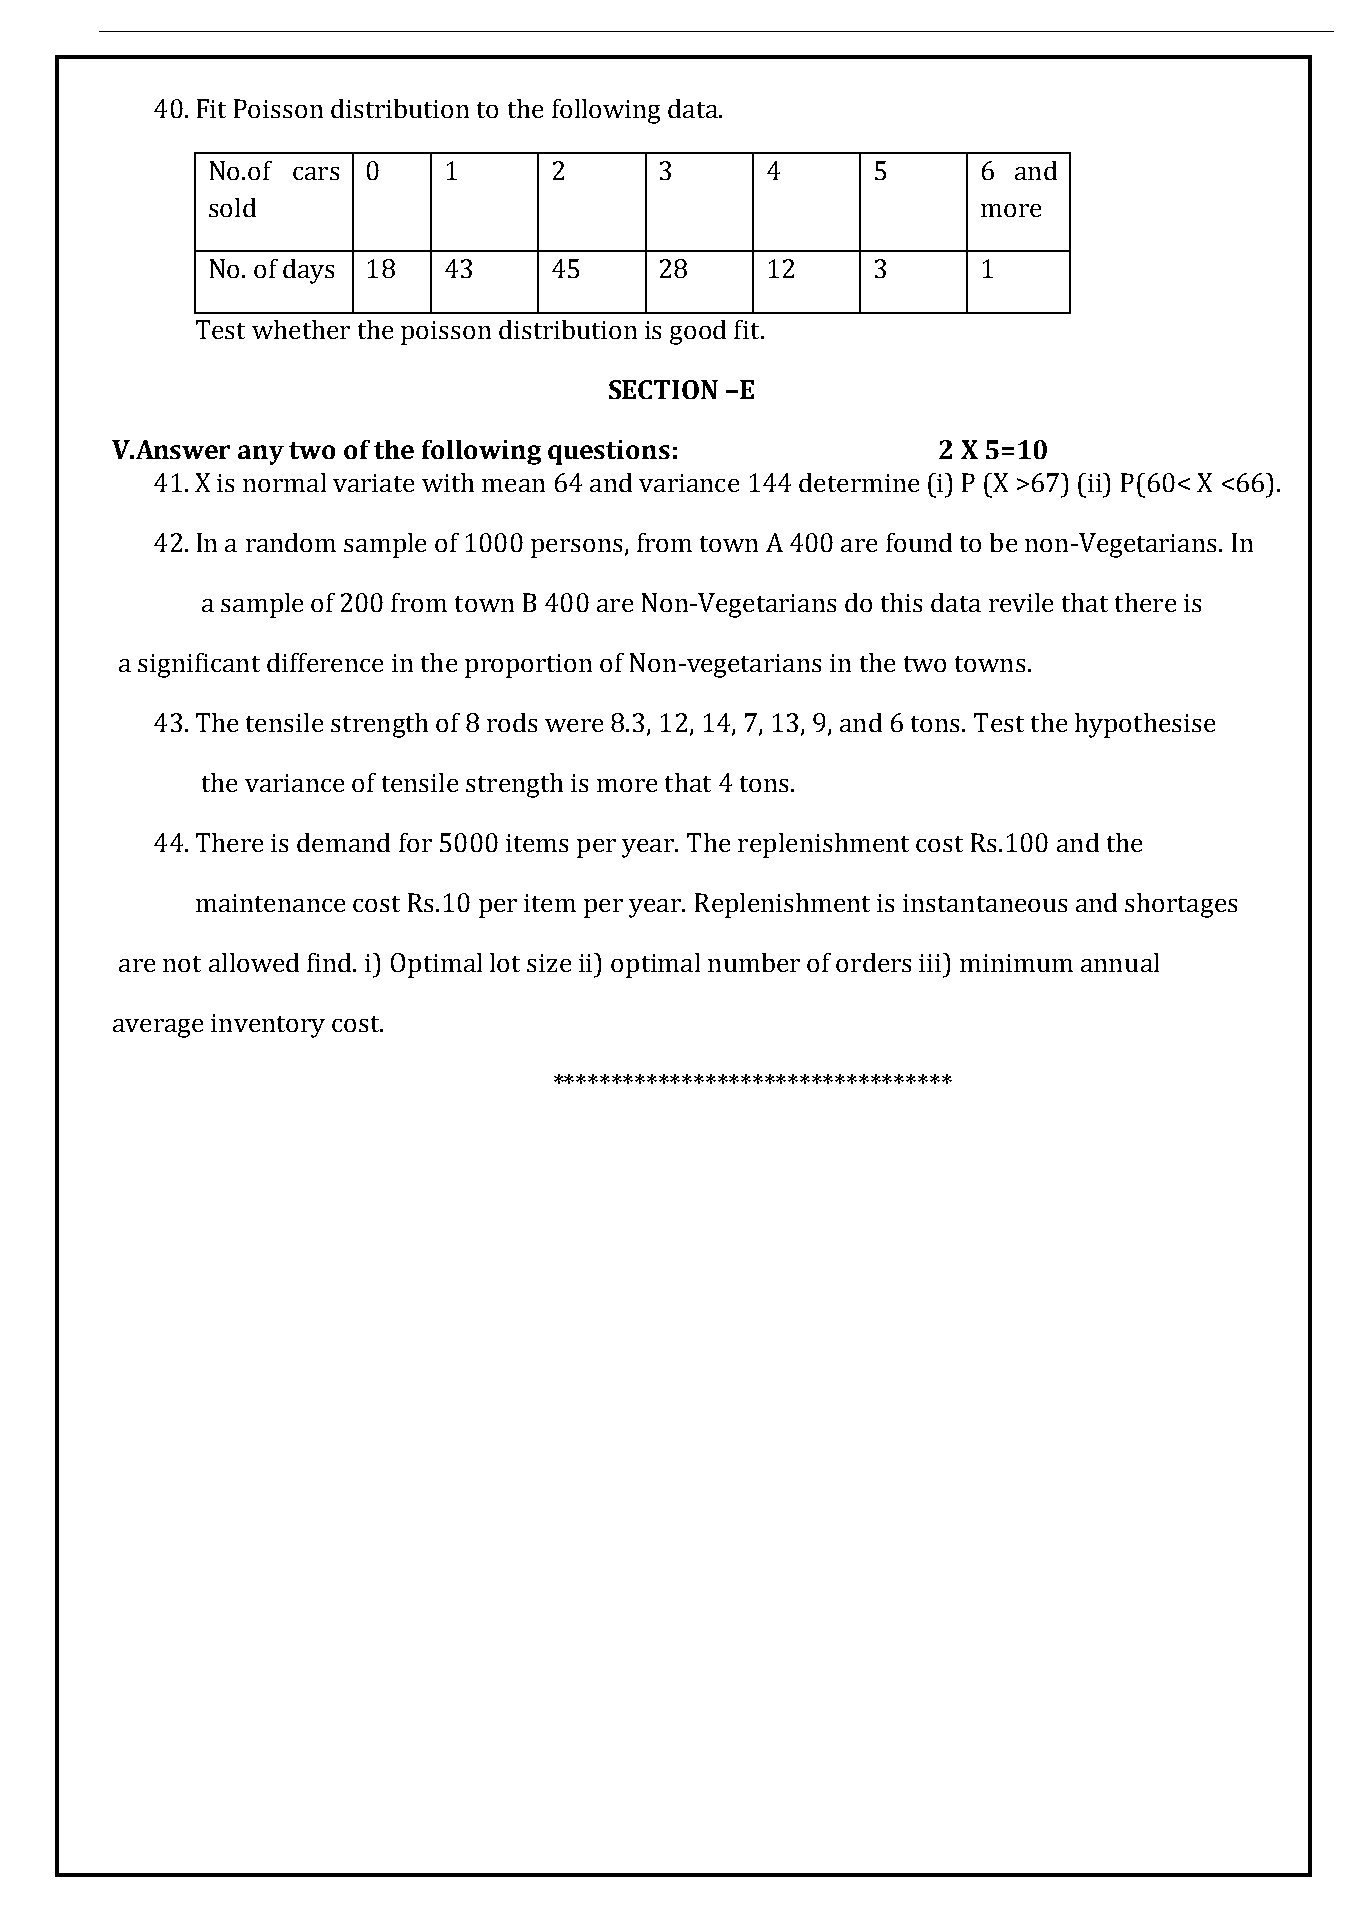 The width and height of the screenshot is (1366, 1932). Describe the element at coordinates (574, 725) in the screenshot. I see `were` at that location.
